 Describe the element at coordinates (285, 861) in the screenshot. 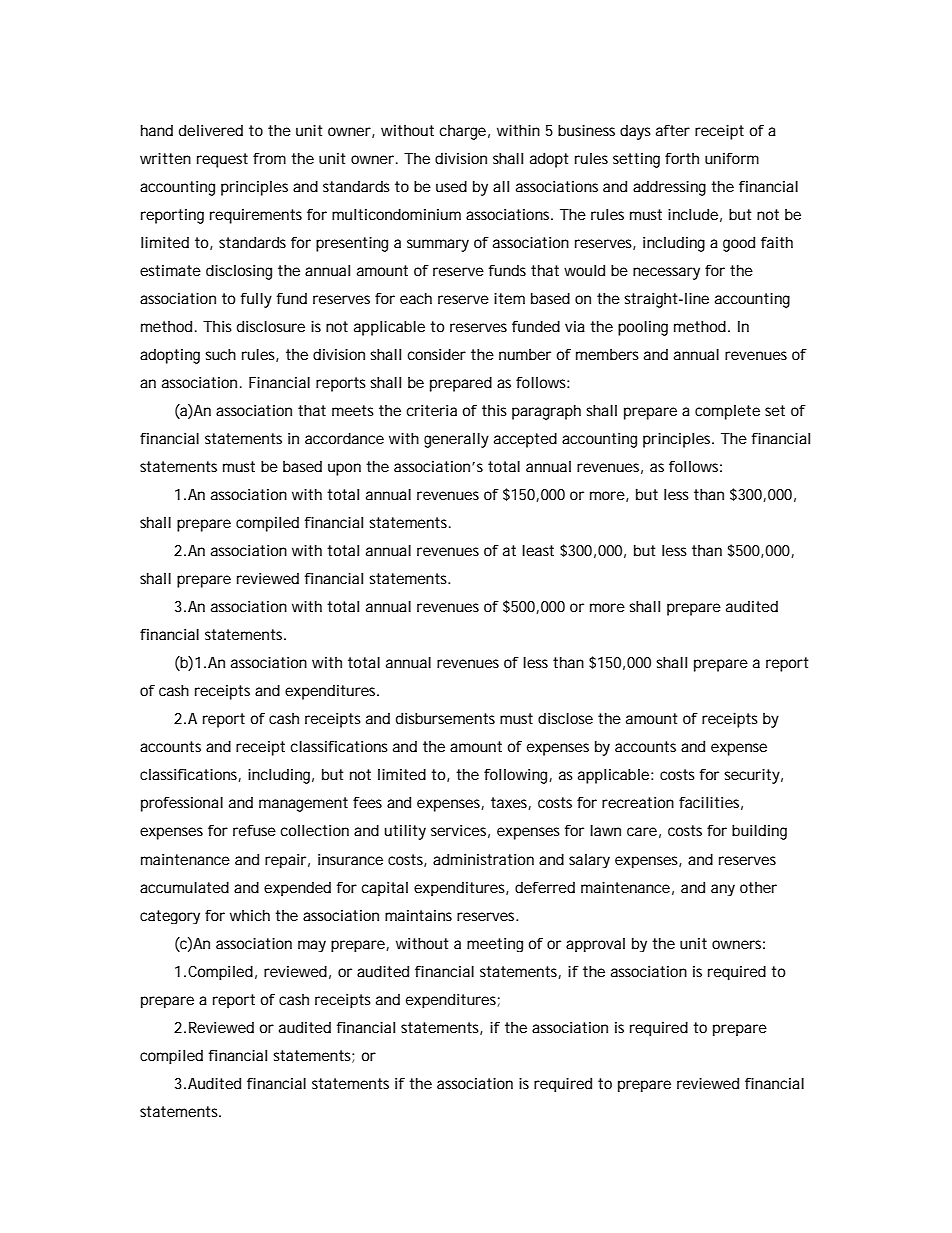

I see `repair` at that location.
